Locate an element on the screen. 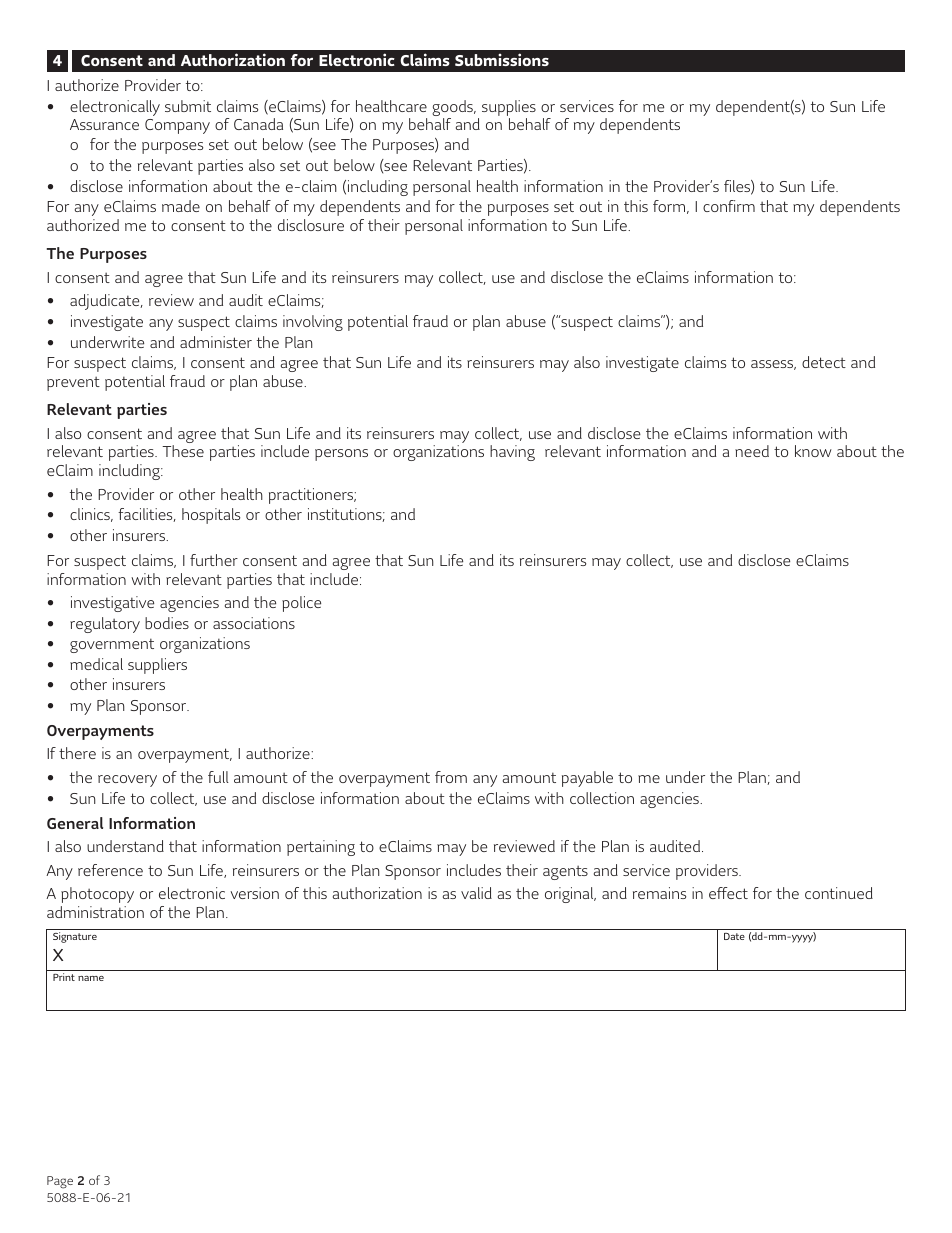  involving is located at coordinates (313, 323).
